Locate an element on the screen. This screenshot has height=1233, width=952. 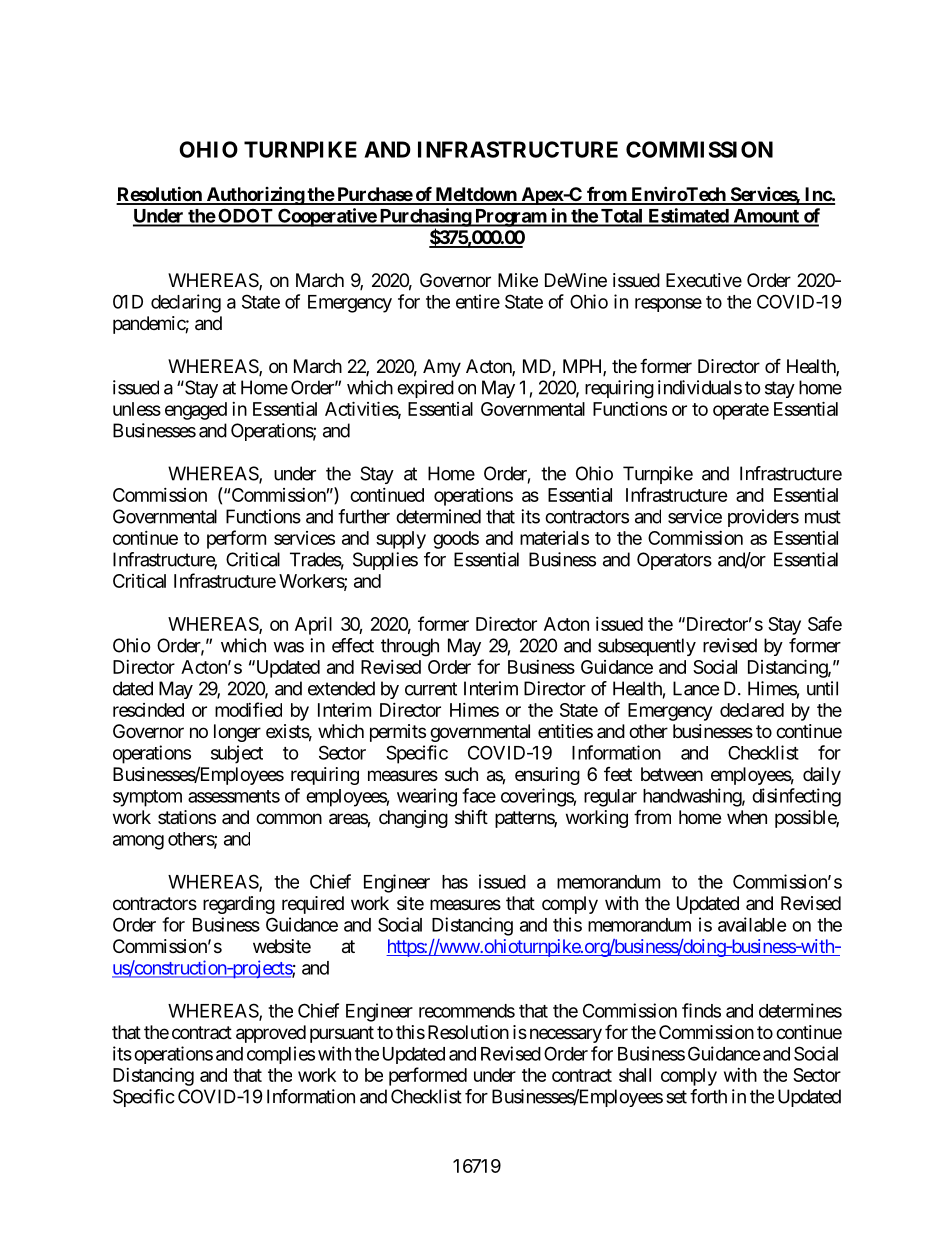
approved is located at coordinates (271, 1034).
